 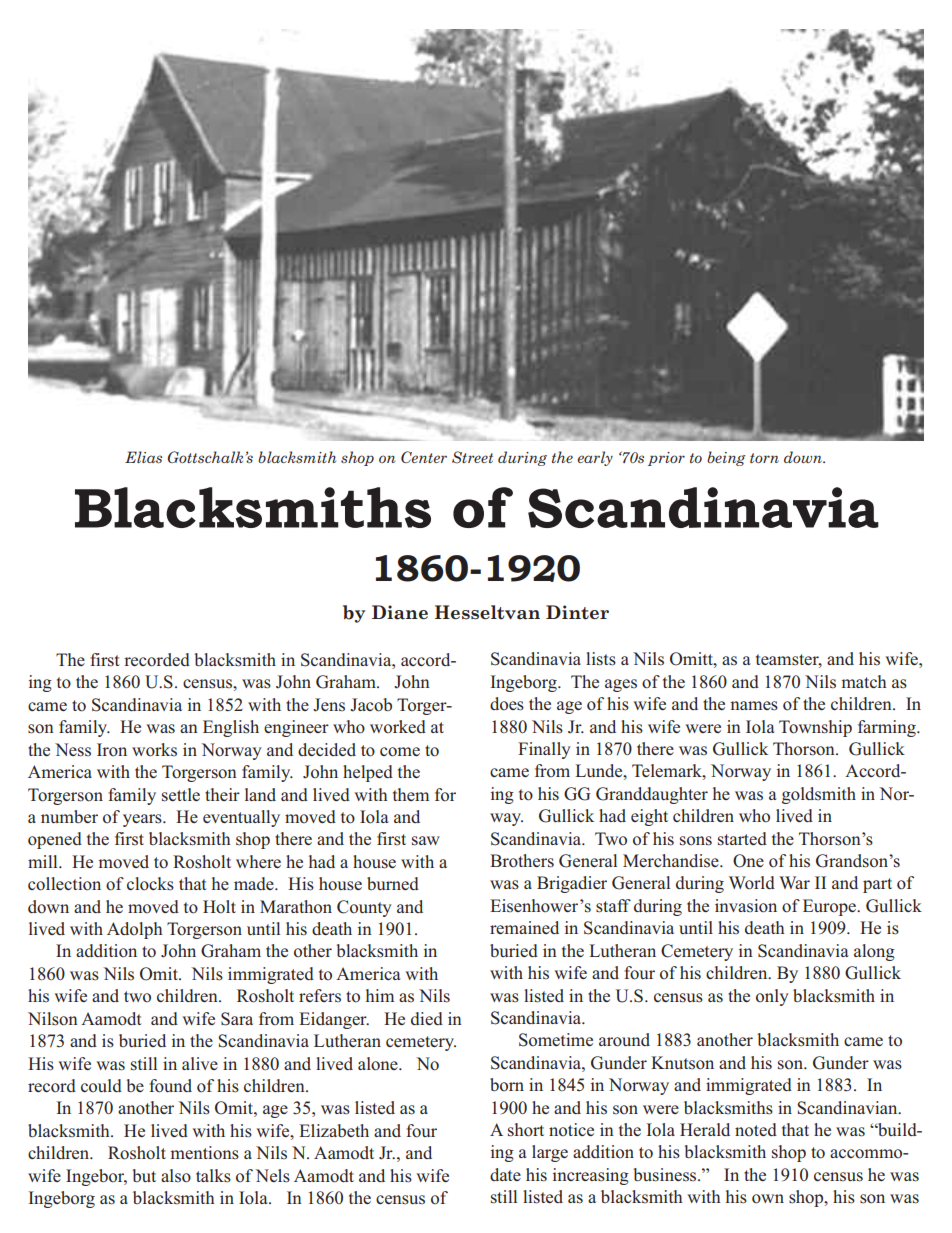 I want to click on torn, so click(x=764, y=458).
